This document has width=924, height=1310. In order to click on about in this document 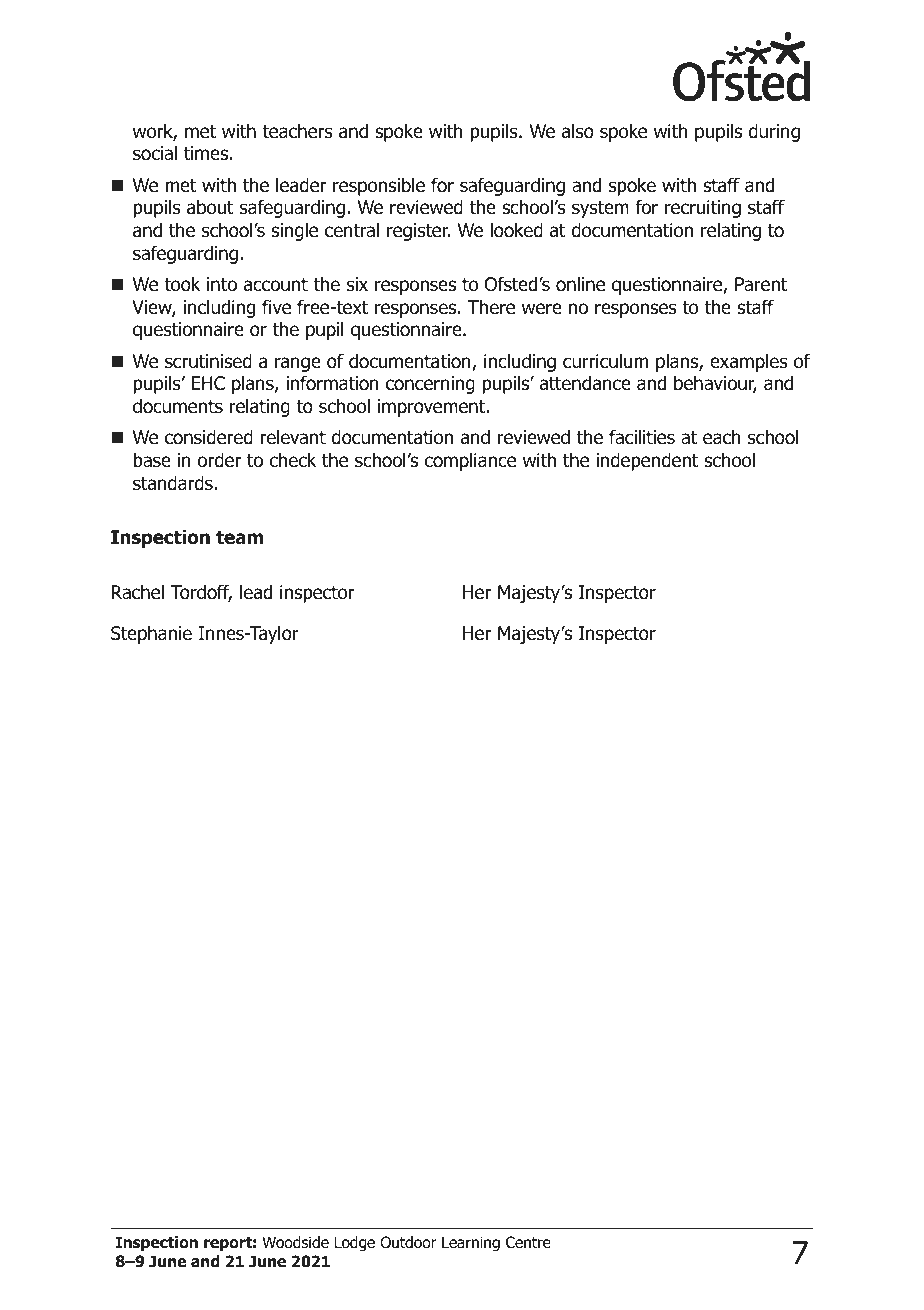, I will do `click(210, 207)`.
